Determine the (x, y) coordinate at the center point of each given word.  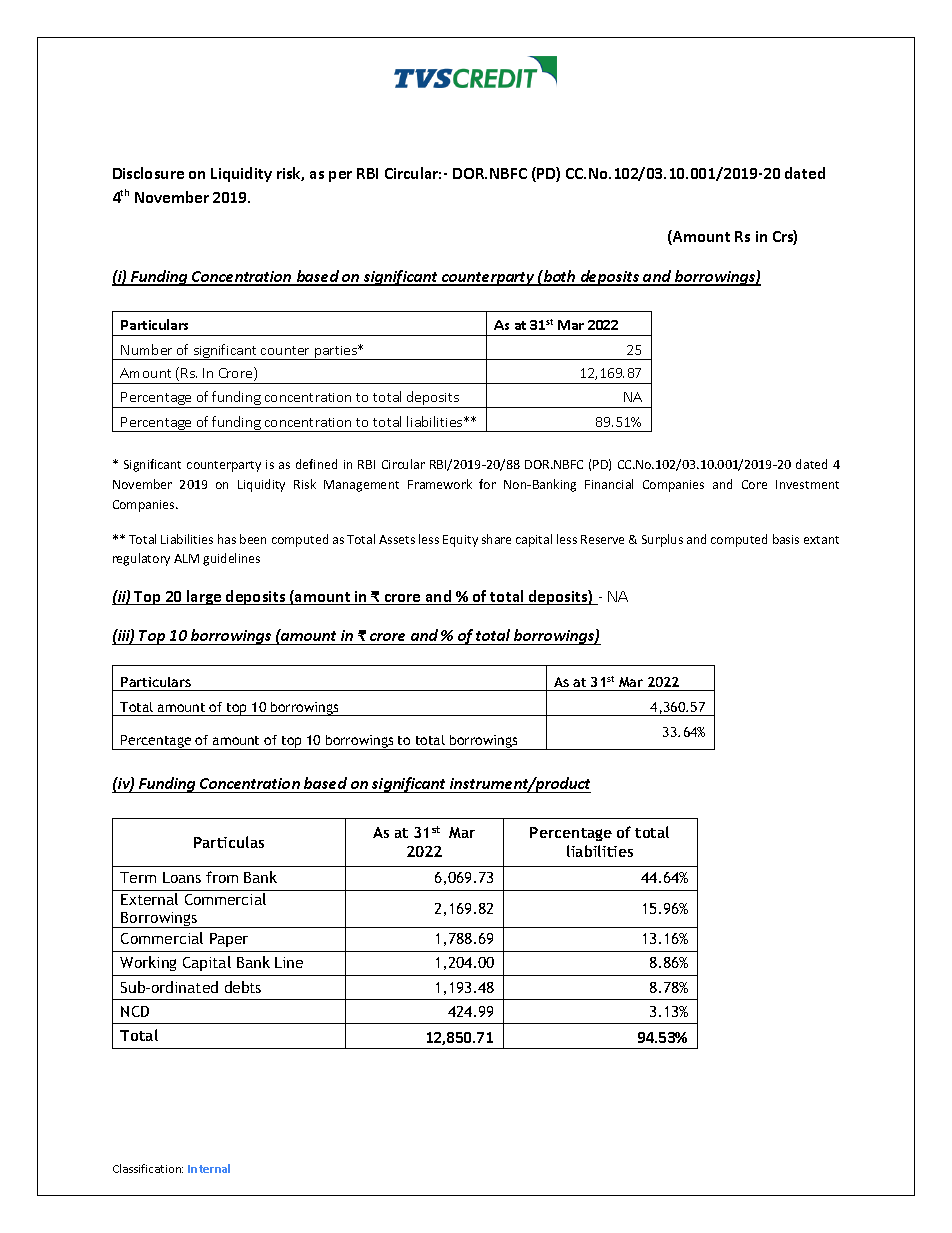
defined (316, 464)
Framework (440, 484)
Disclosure (148, 173)
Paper (229, 940)
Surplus (662, 540)
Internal (209, 1168)
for (487, 484)
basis (786, 539)
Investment (807, 484)
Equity (460, 541)
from (222, 877)
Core (754, 484)
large (204, 597)
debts (243, 987)
